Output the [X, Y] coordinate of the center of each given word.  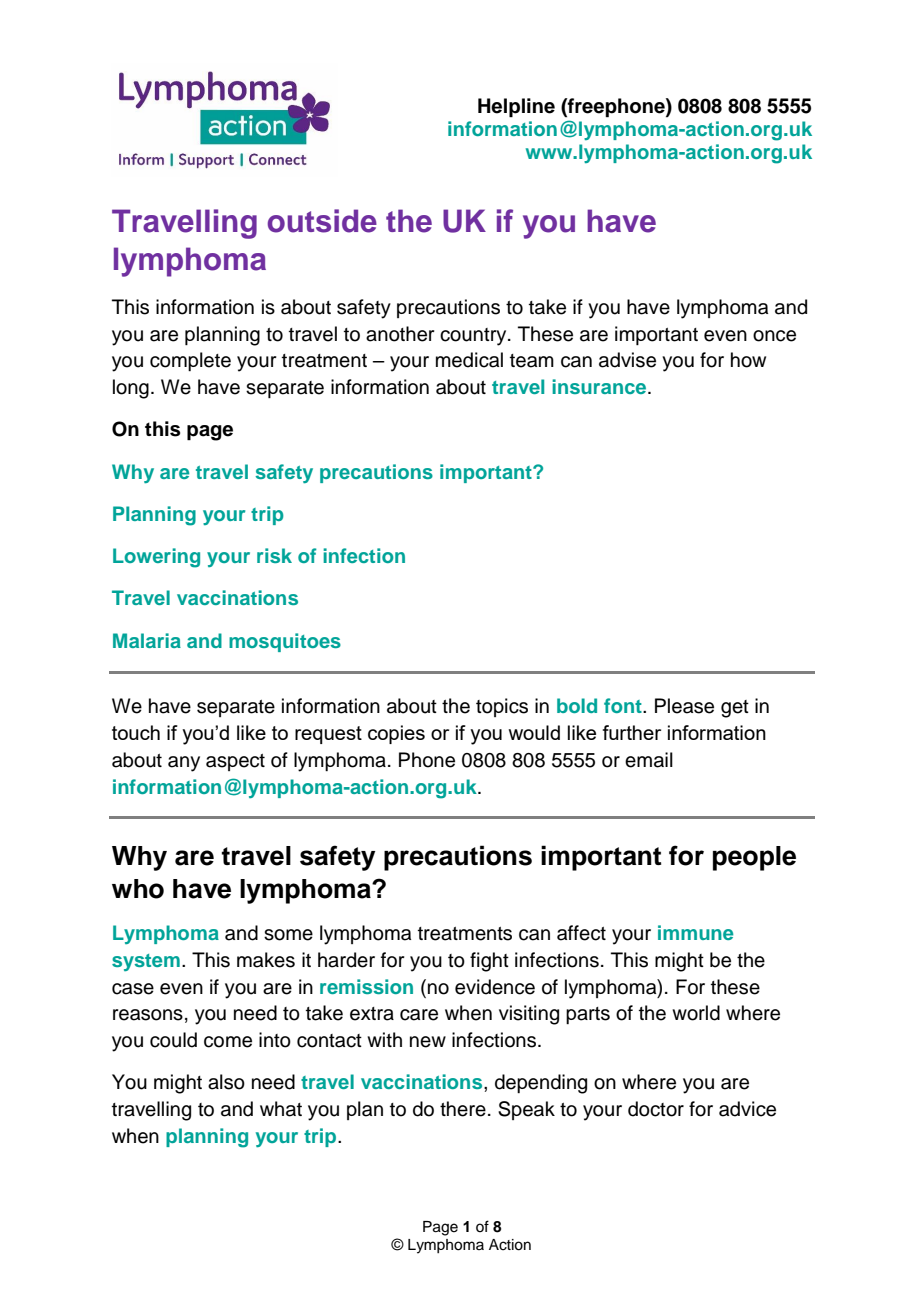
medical [469, 360]
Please [684, 706]
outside [322, 221]
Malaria [147, 640]
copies [396, 734]
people [754, 858]
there [463, 1109]
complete [190, 361]
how [748, 360]
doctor [656, 1109]
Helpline [516, 108]
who [138, 889]
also [226, 1082]
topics [502, 707]
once [774, 336]
